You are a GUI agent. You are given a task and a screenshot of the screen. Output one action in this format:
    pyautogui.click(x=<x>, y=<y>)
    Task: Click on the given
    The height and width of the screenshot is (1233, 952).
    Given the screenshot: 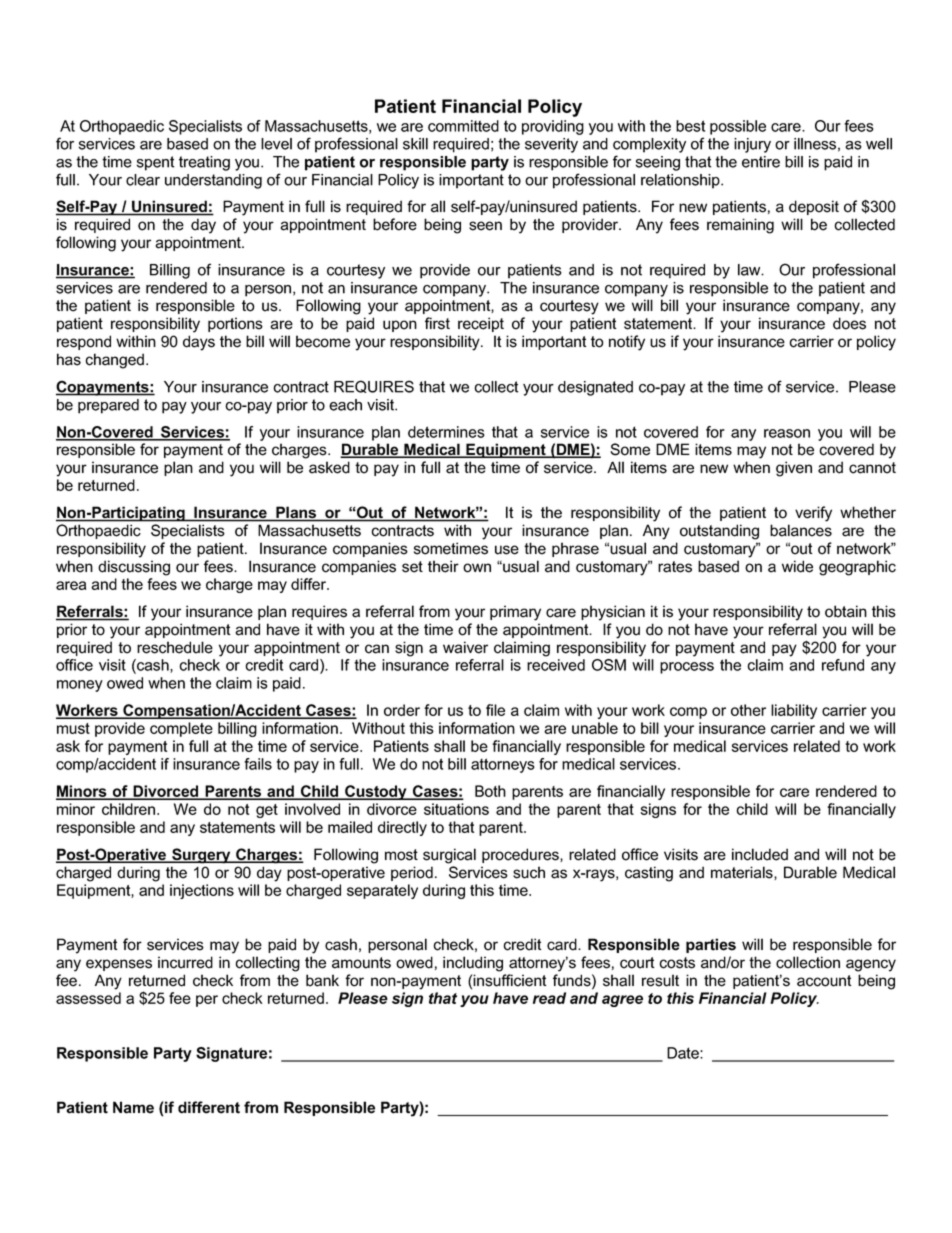 What is the action you would take?
    pyautogui.click(x=794, y=469)
